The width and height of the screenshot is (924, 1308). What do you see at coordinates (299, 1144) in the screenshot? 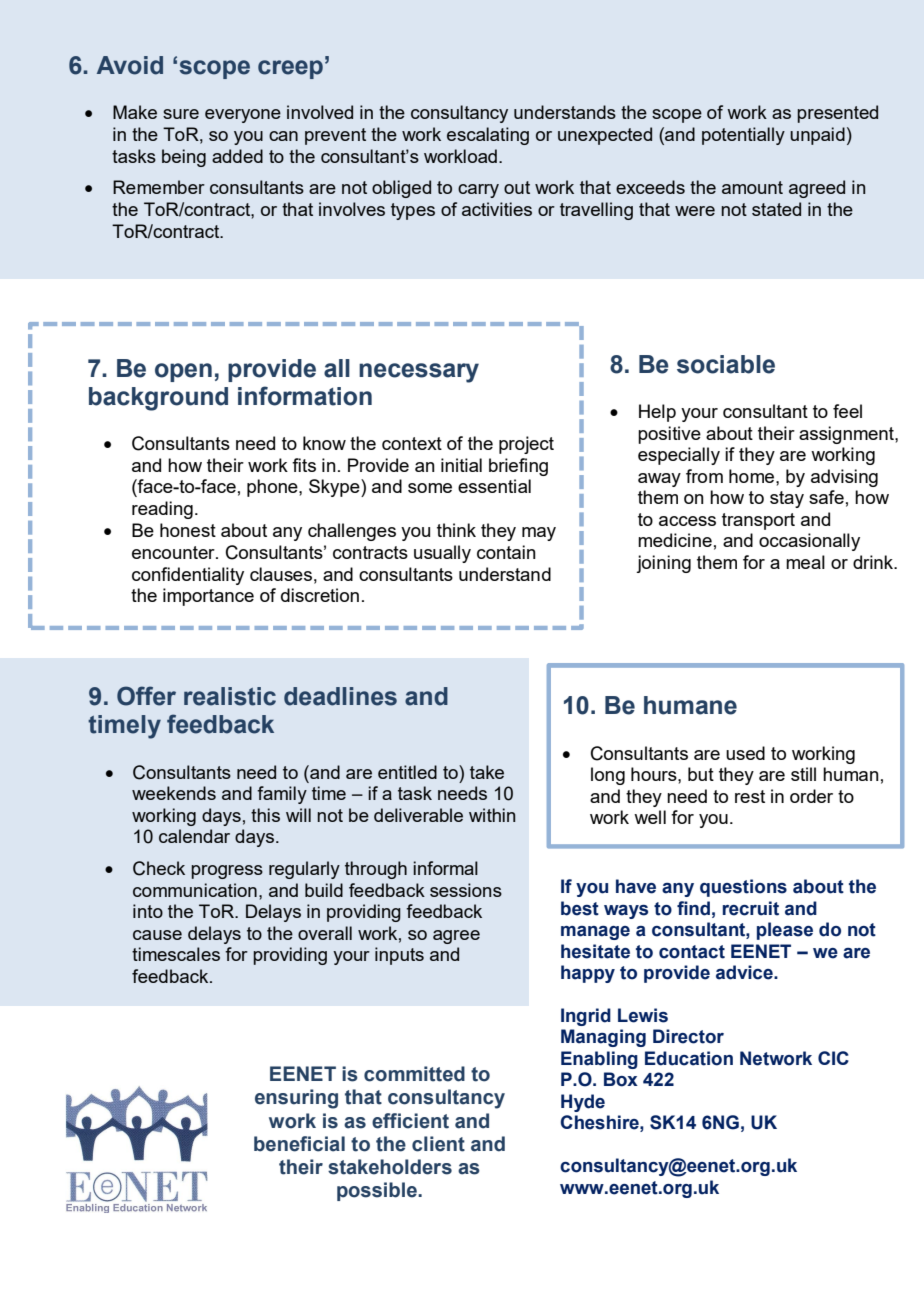
I see `beneficial` at bounding box center [299, 1144].
